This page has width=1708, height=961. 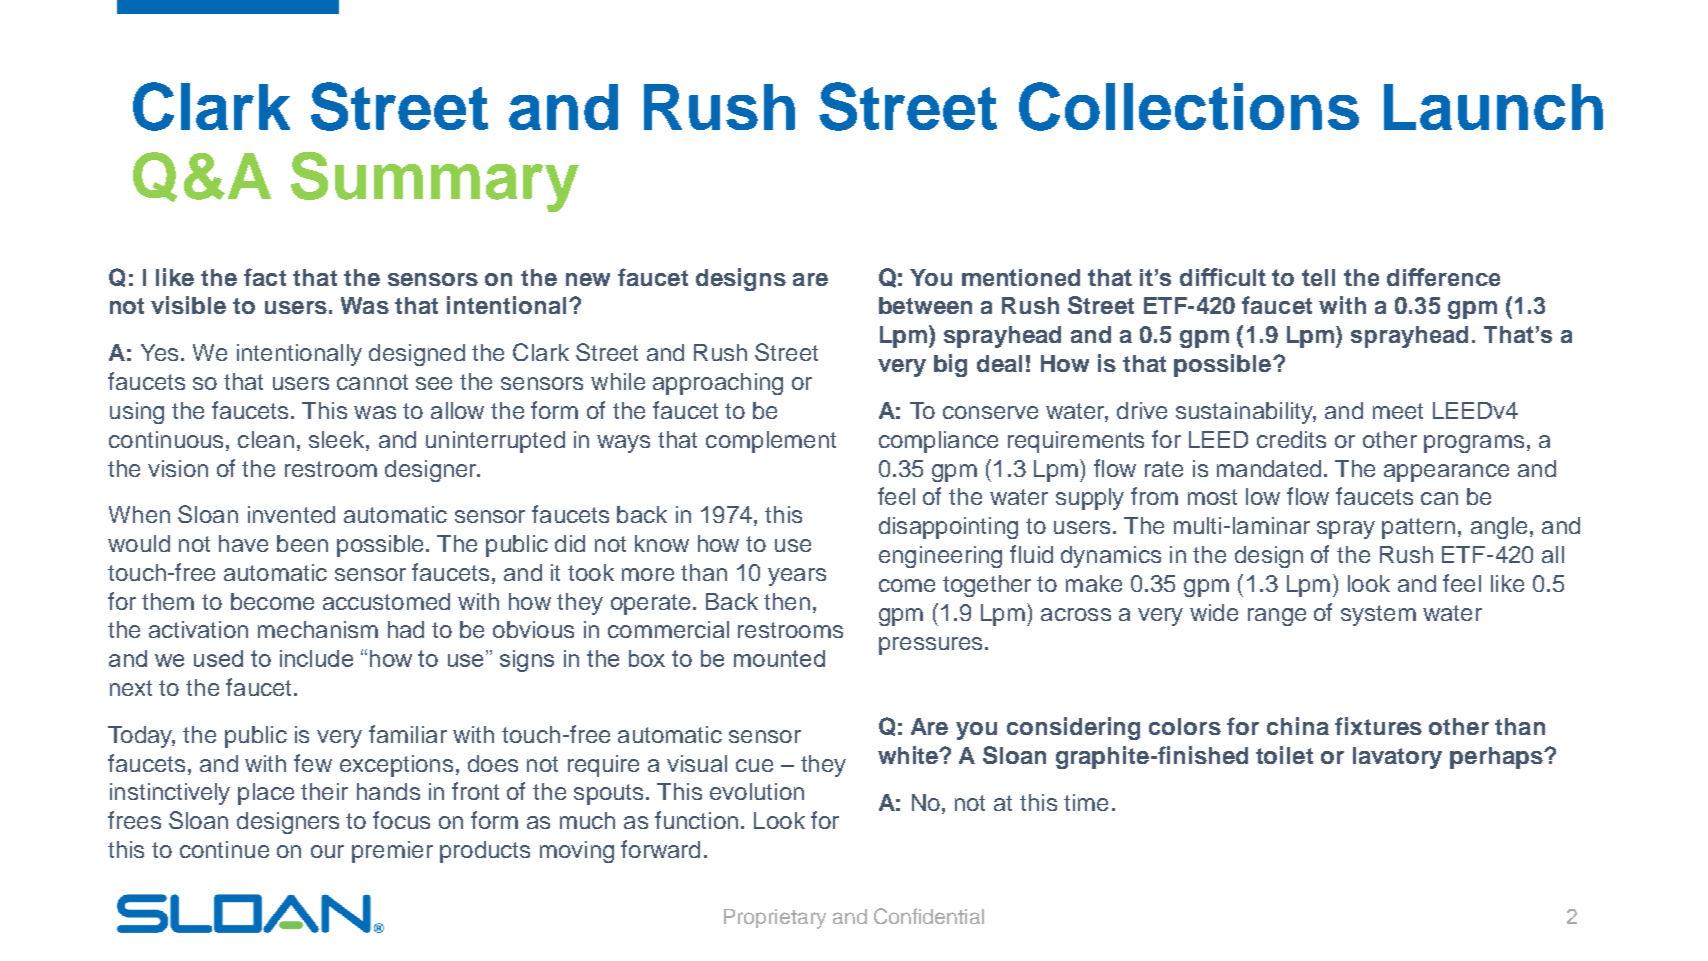 I want to click on familiar, so click(x=408, y=734).
